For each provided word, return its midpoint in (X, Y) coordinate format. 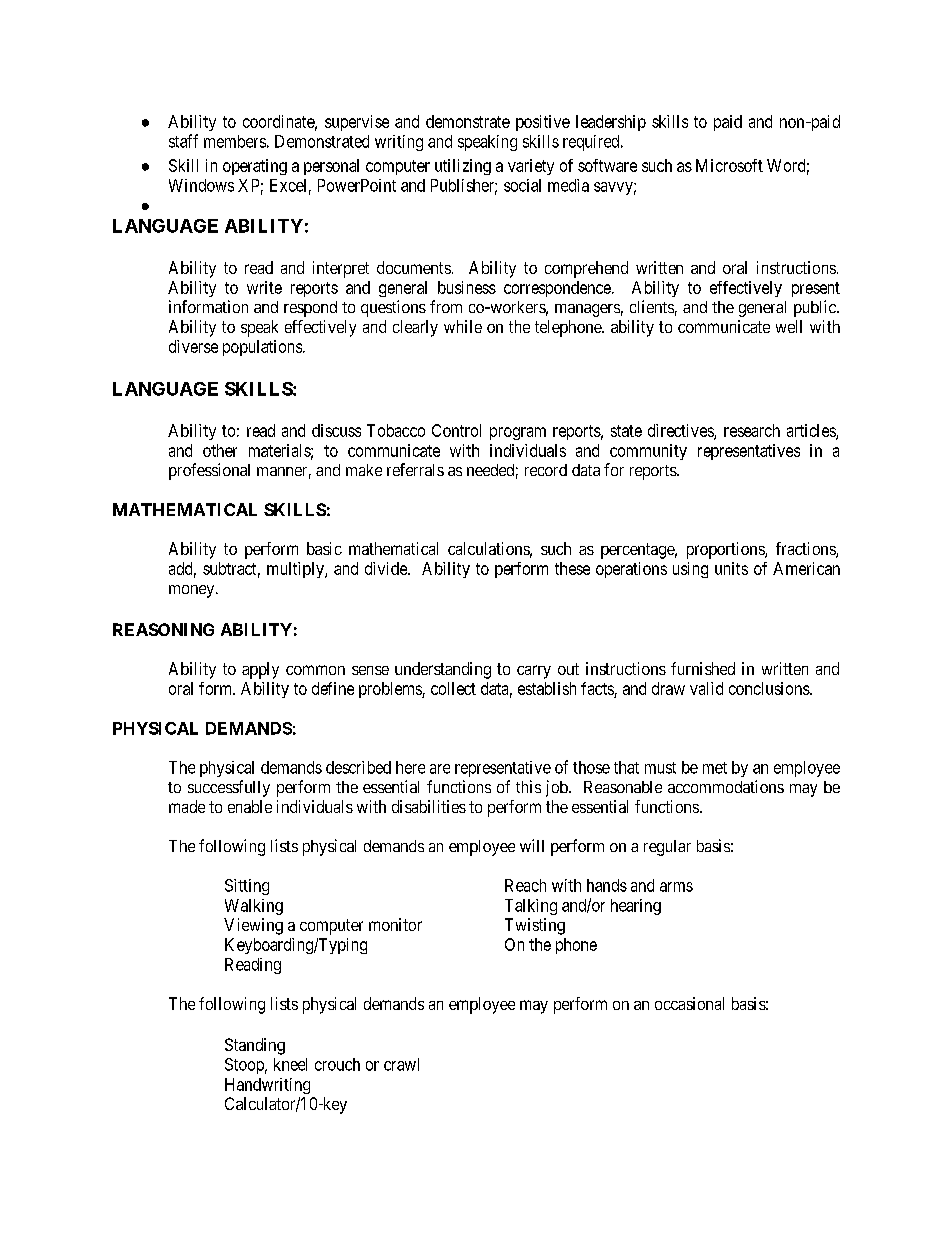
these (572, 568)
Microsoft (729, 165)
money (193, 591)
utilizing (463, 167)
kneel (290, 1064)
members (235, 141)
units (731, 568)
